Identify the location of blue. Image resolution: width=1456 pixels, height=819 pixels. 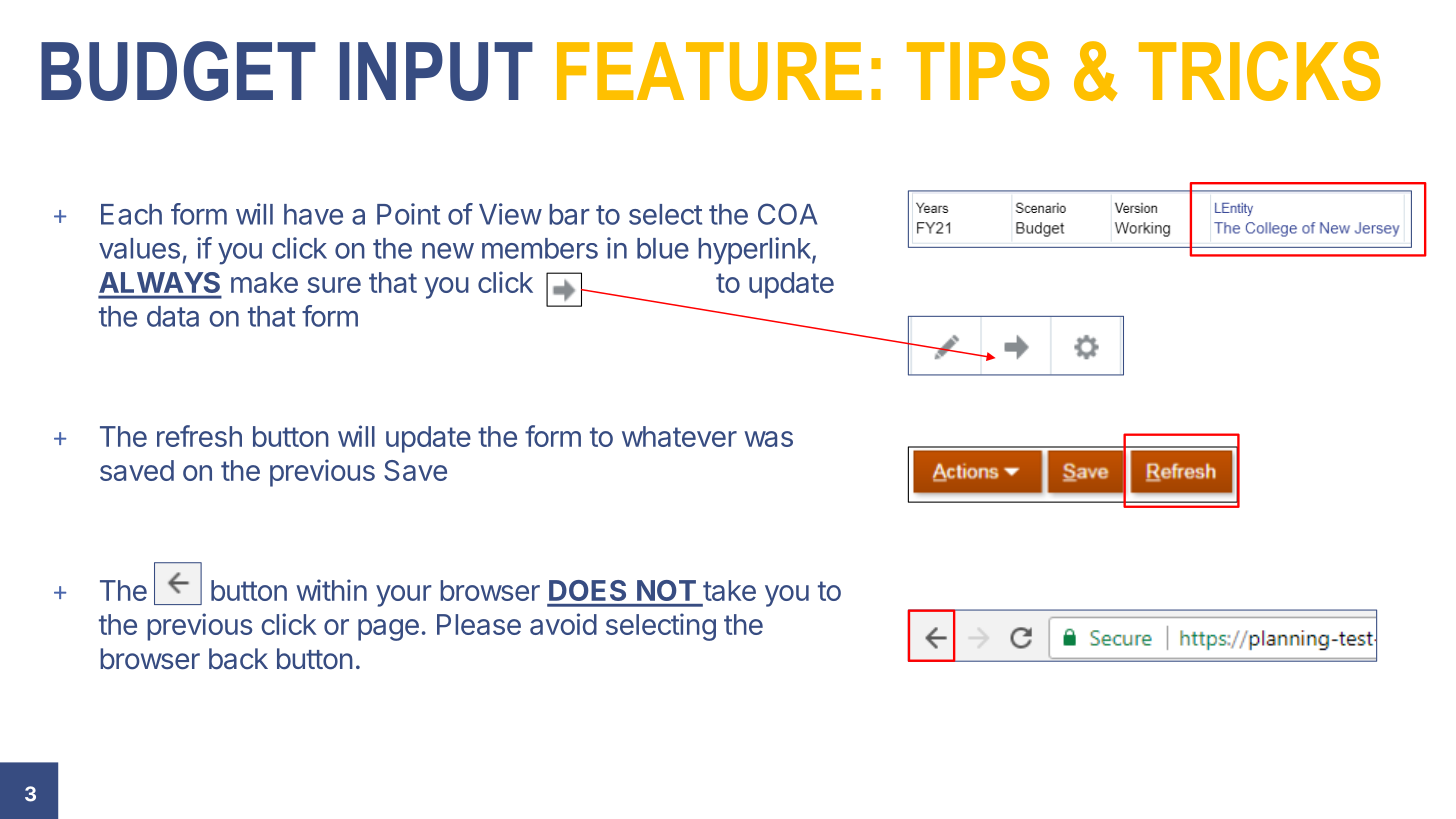
(663, 248).
